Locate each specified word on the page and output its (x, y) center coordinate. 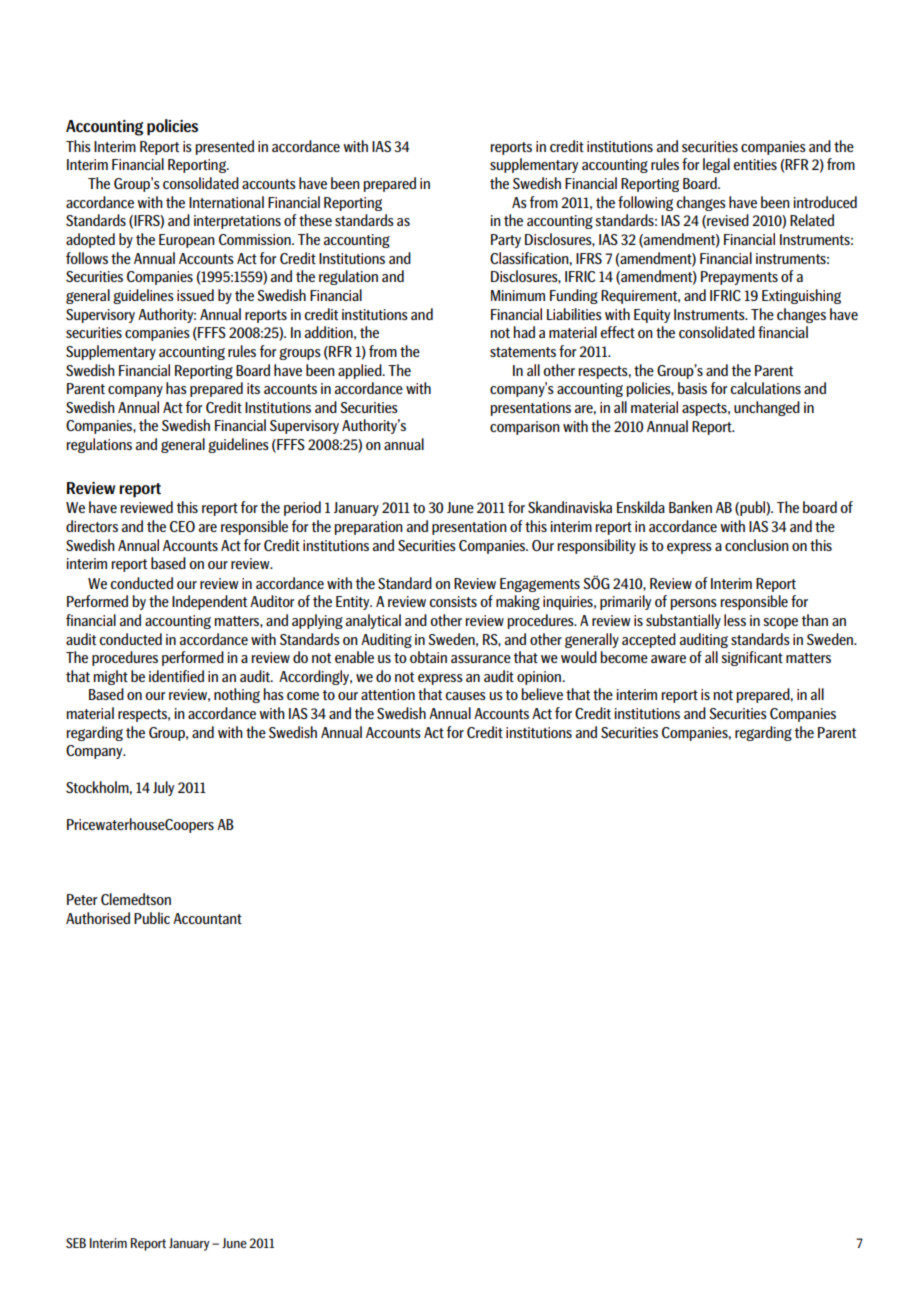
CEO (182, 526)
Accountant (207, 918)
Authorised (98, 918)
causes (465, 696)
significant (752, 658)
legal (716, 165)
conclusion (757, 545)
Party (506, 241)
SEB (76, 1243)
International (226, 202)
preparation (369, 528)
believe (542, 694)
